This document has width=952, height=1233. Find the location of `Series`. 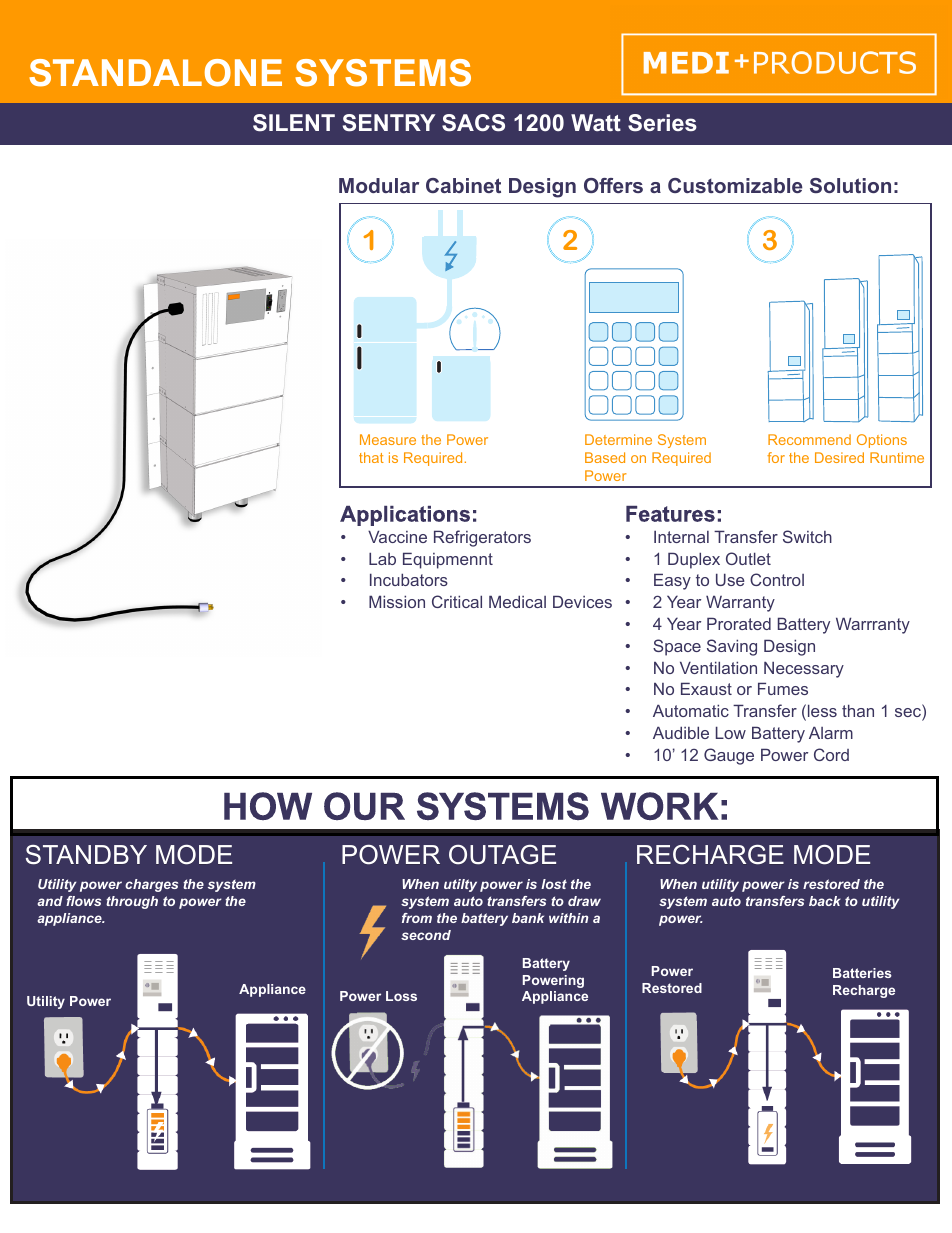

Series is located at coordinates (662, 123).
